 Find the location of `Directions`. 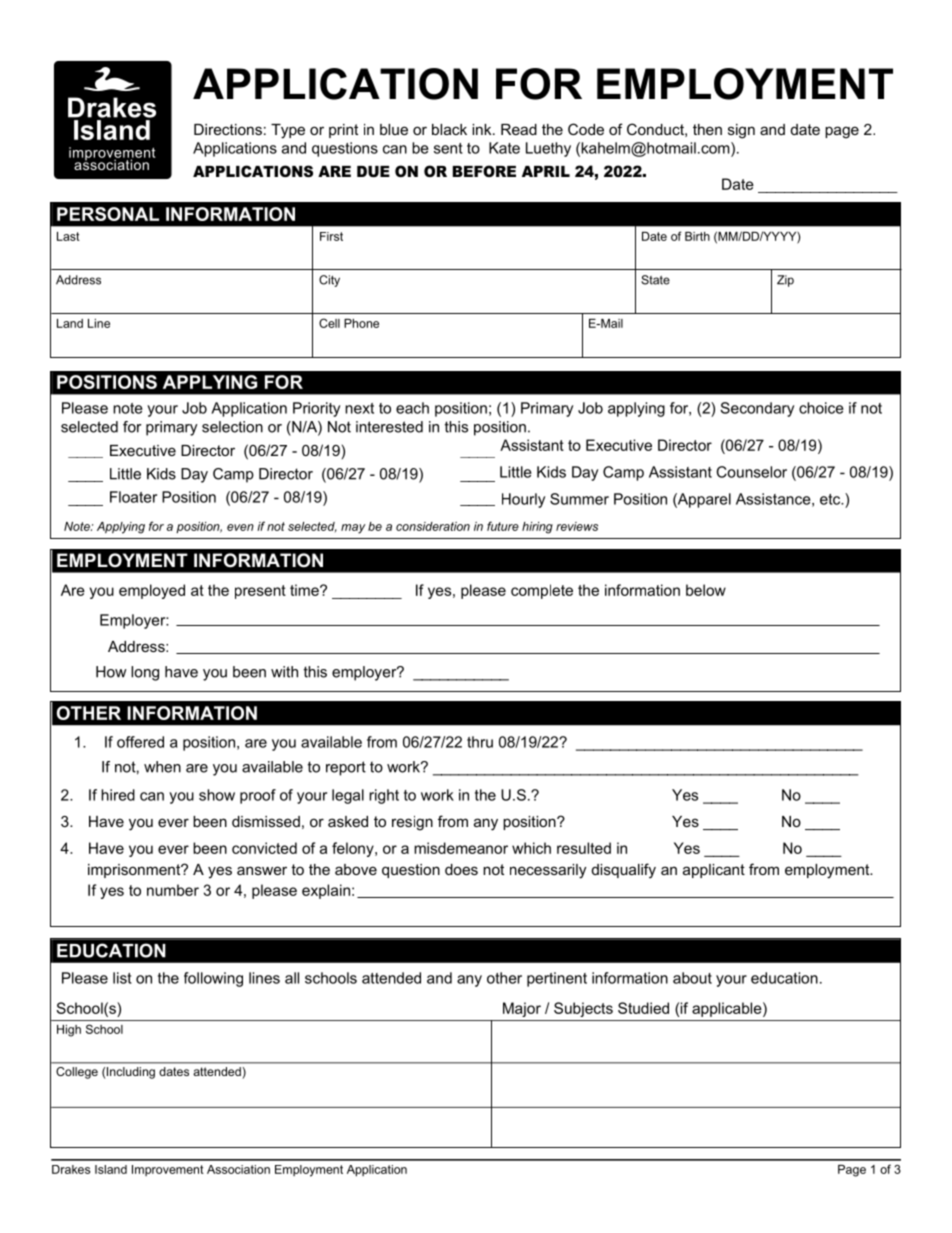

Directions is located at coordinates (228, 129).
